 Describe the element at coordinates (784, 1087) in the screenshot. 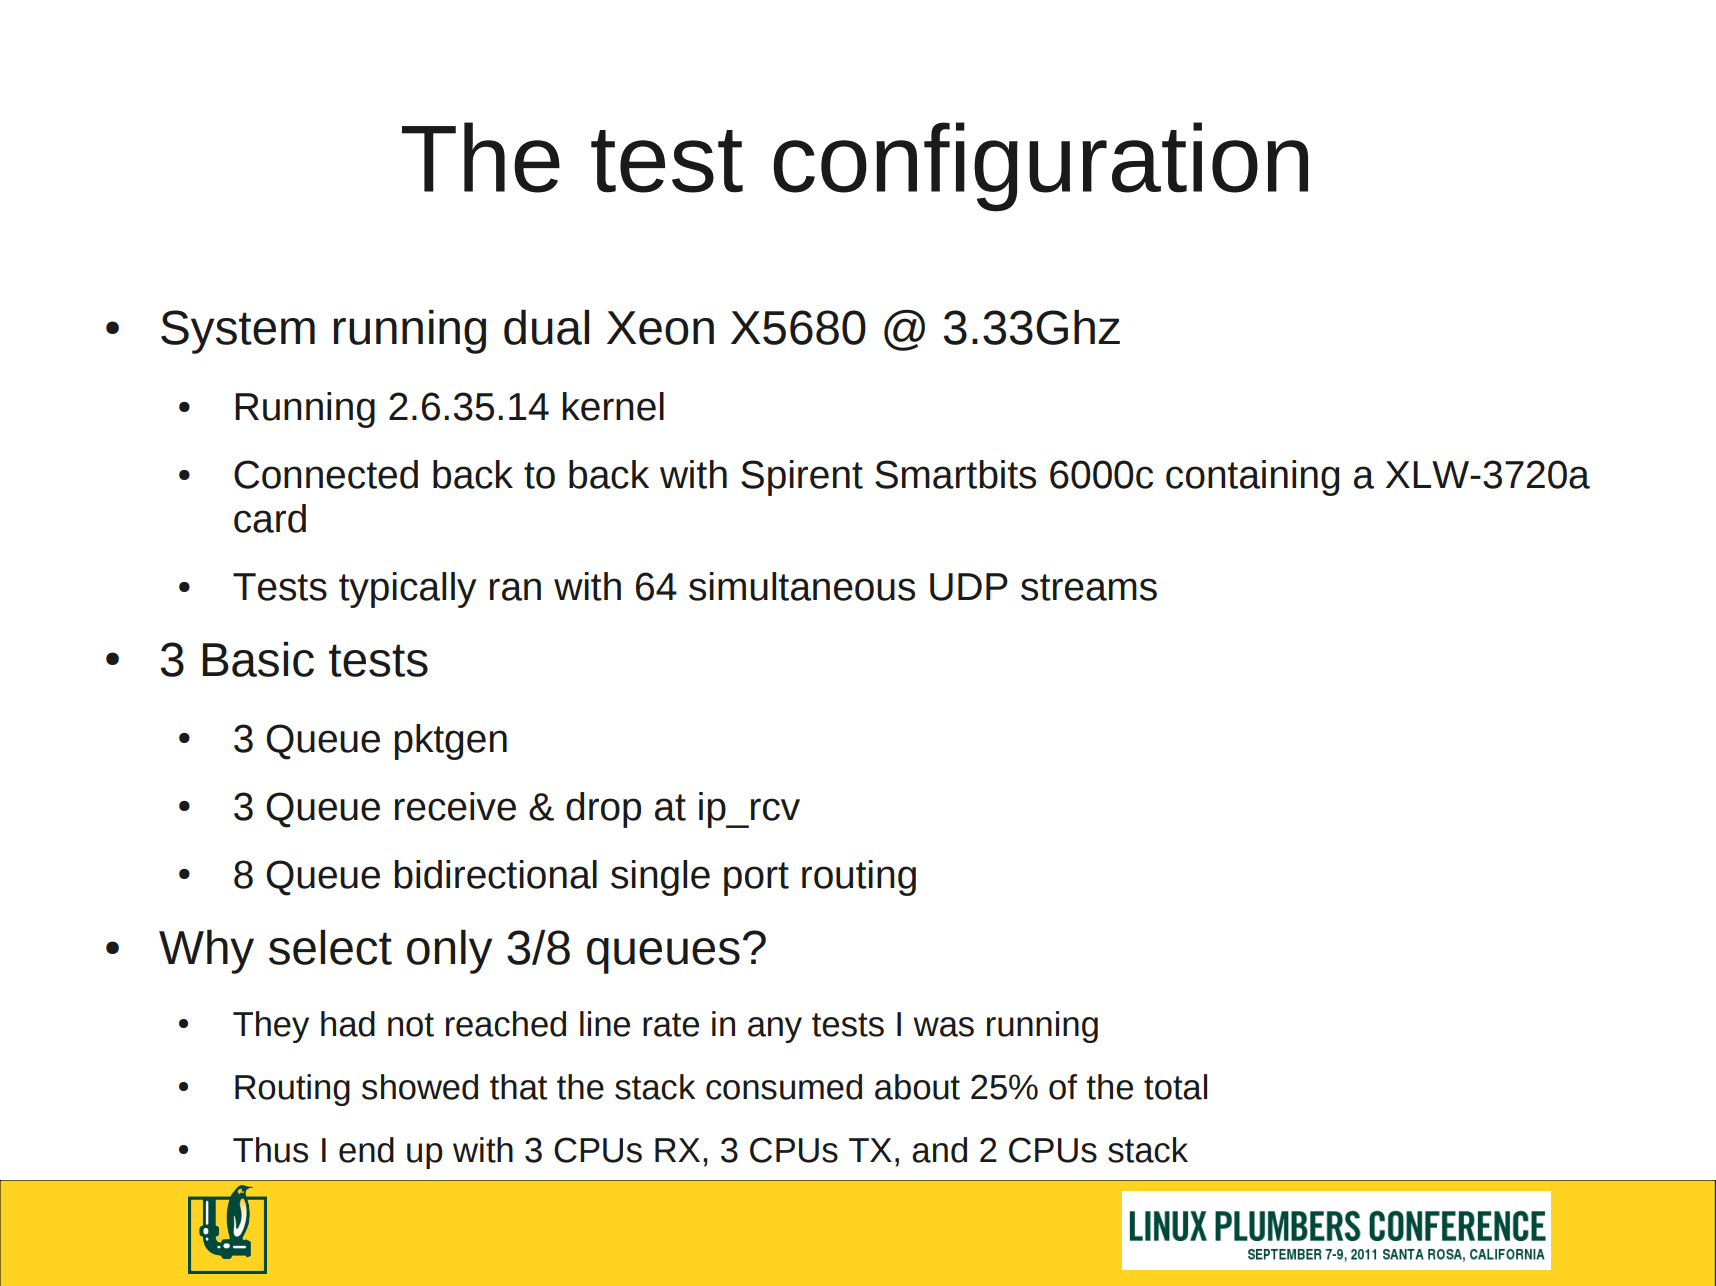

I see `consumed` at that location.
